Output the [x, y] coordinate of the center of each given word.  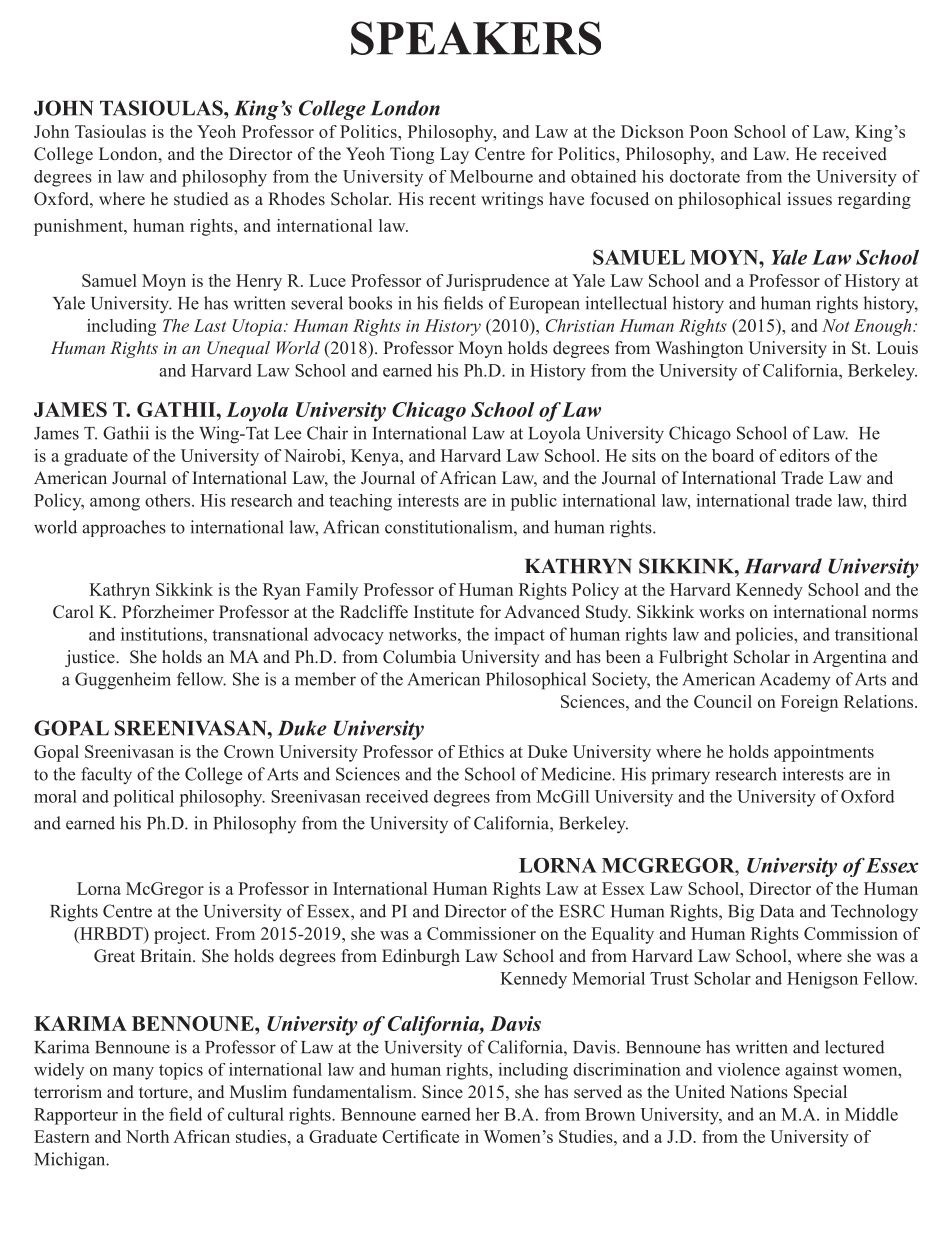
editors [805, 455]
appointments [824, 753]
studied [201, 199]
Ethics [481, 751]
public [534, 502]
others [169, 500]
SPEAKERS [476, 38]
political [144, 798]
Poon [709, 131]
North [147, 1136]
